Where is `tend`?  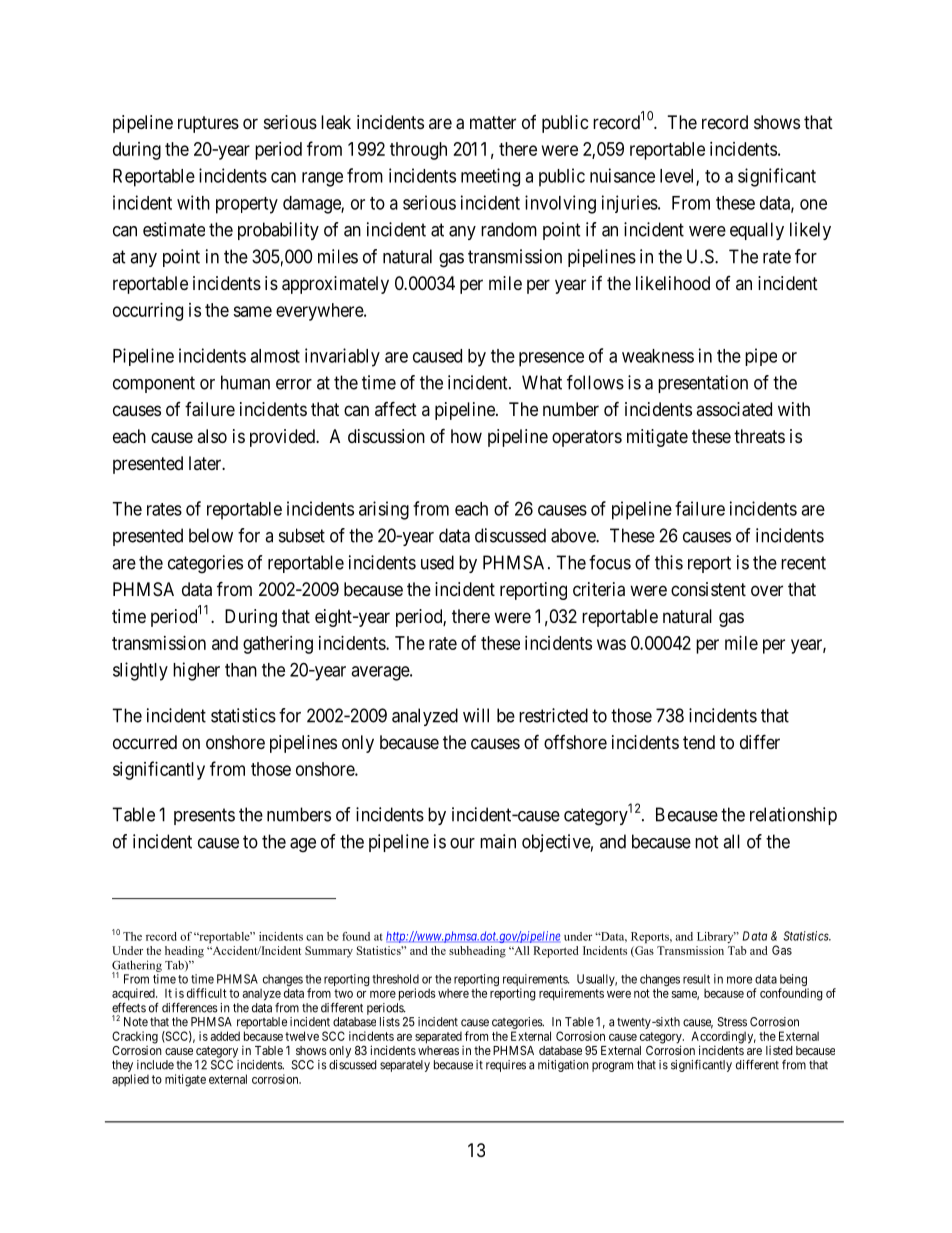
tend is located at coordinates (699, 742).
